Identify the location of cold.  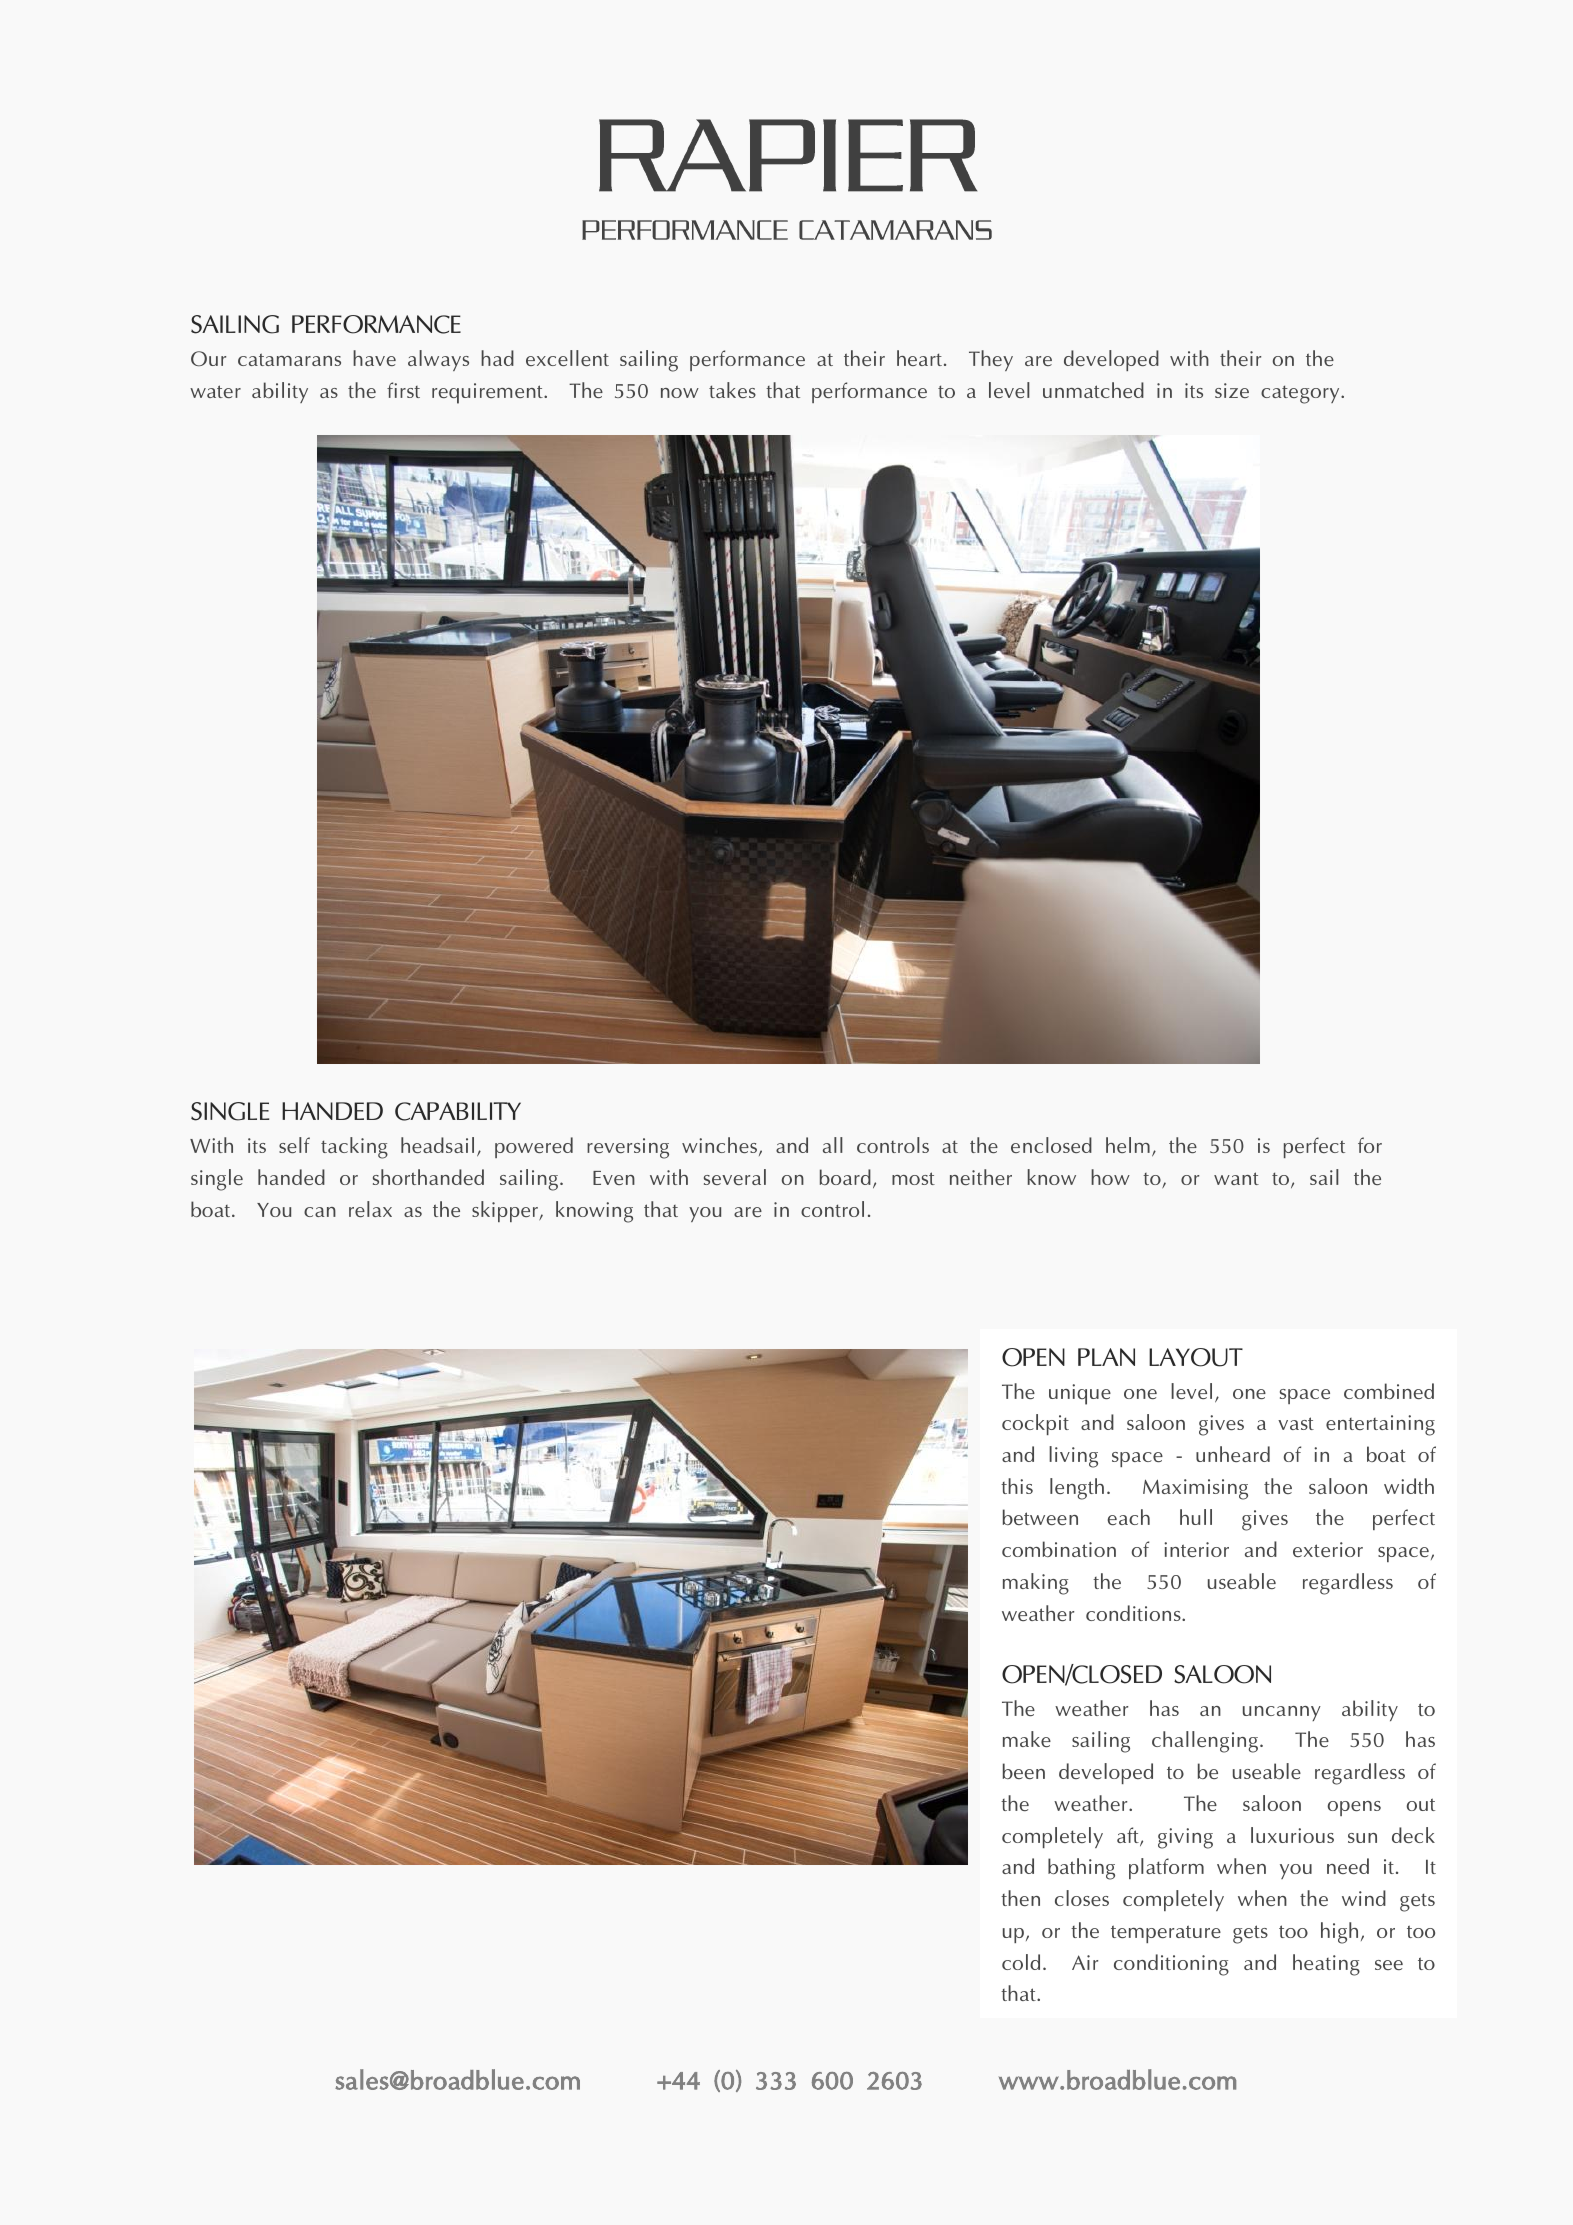
(1021, 1962).
